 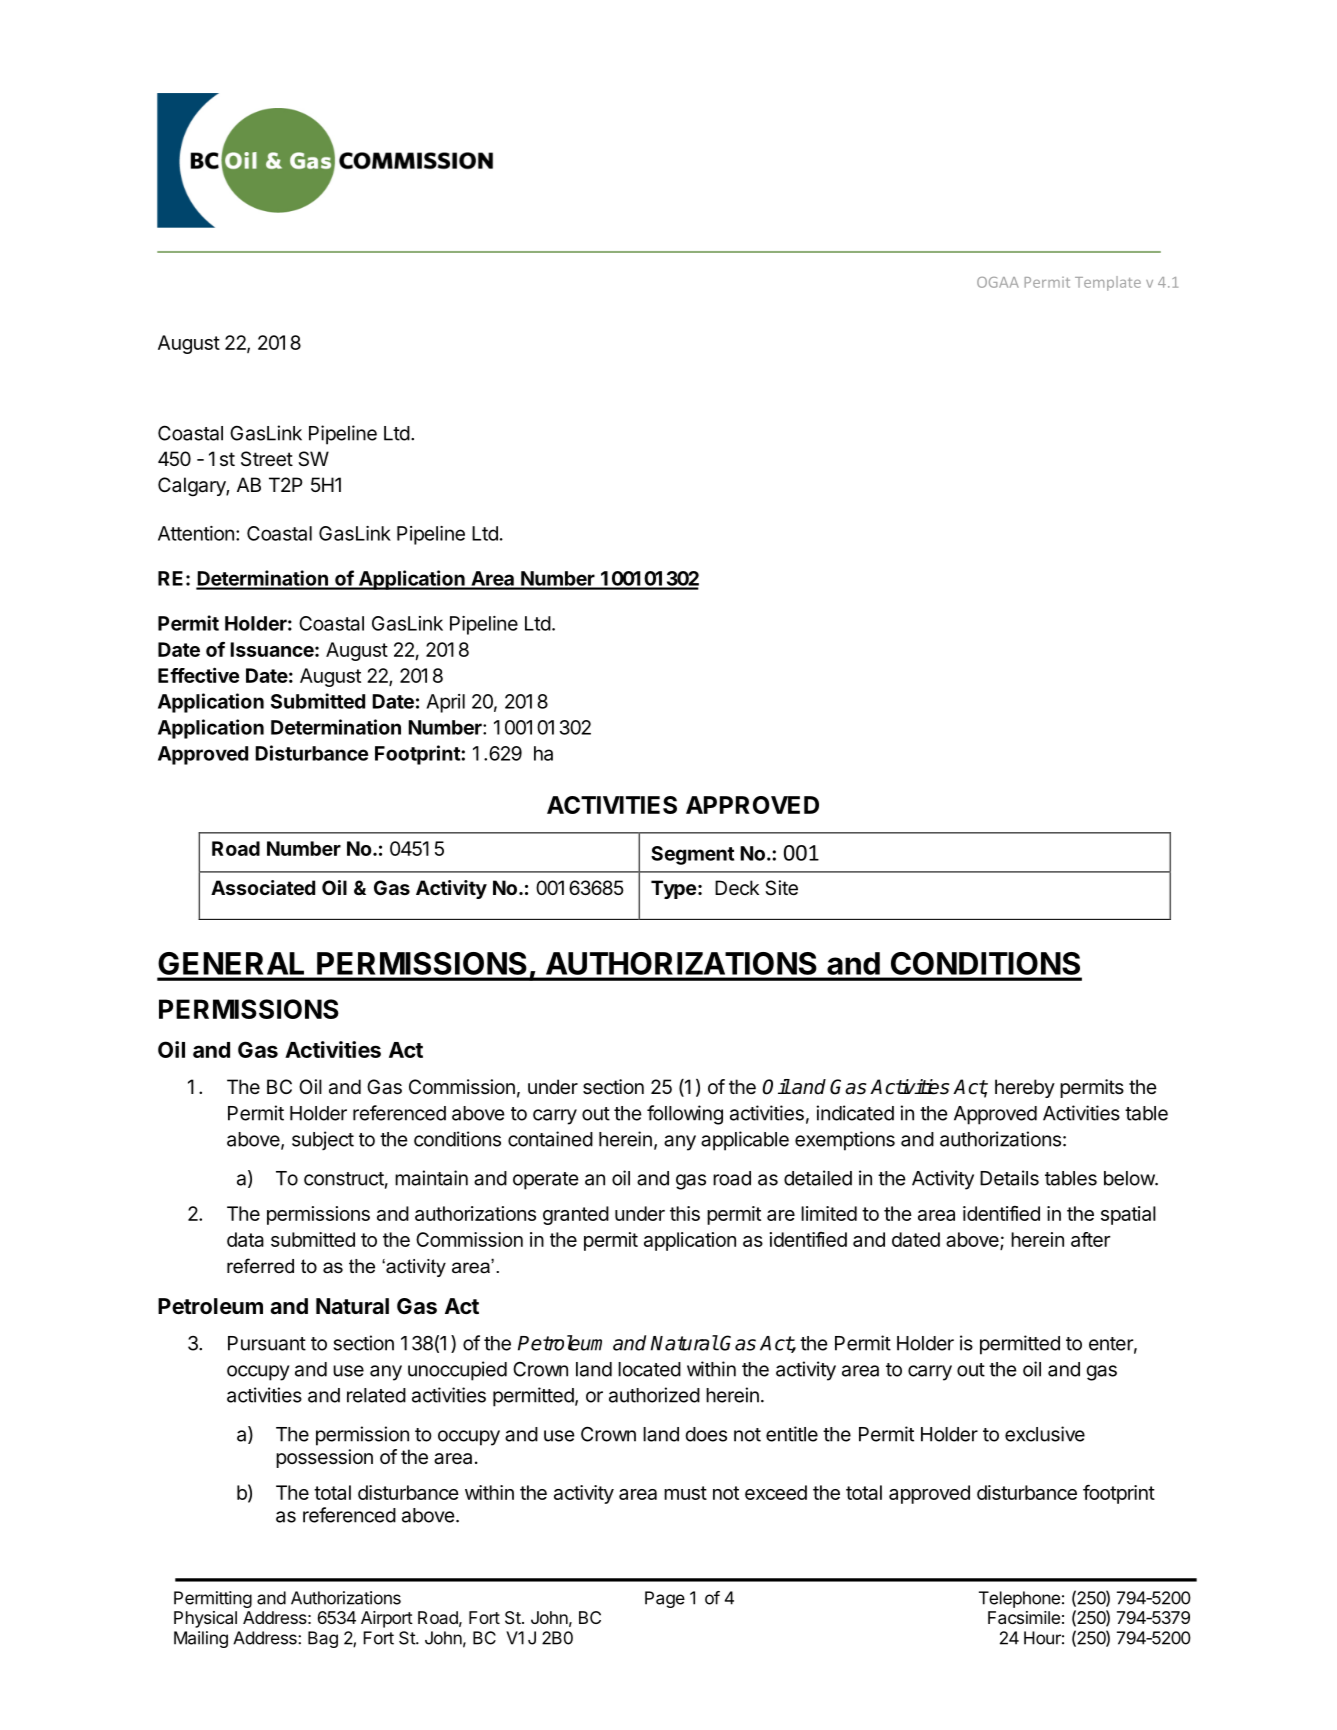 I want to click on Site, so click(x=781, y=888).
